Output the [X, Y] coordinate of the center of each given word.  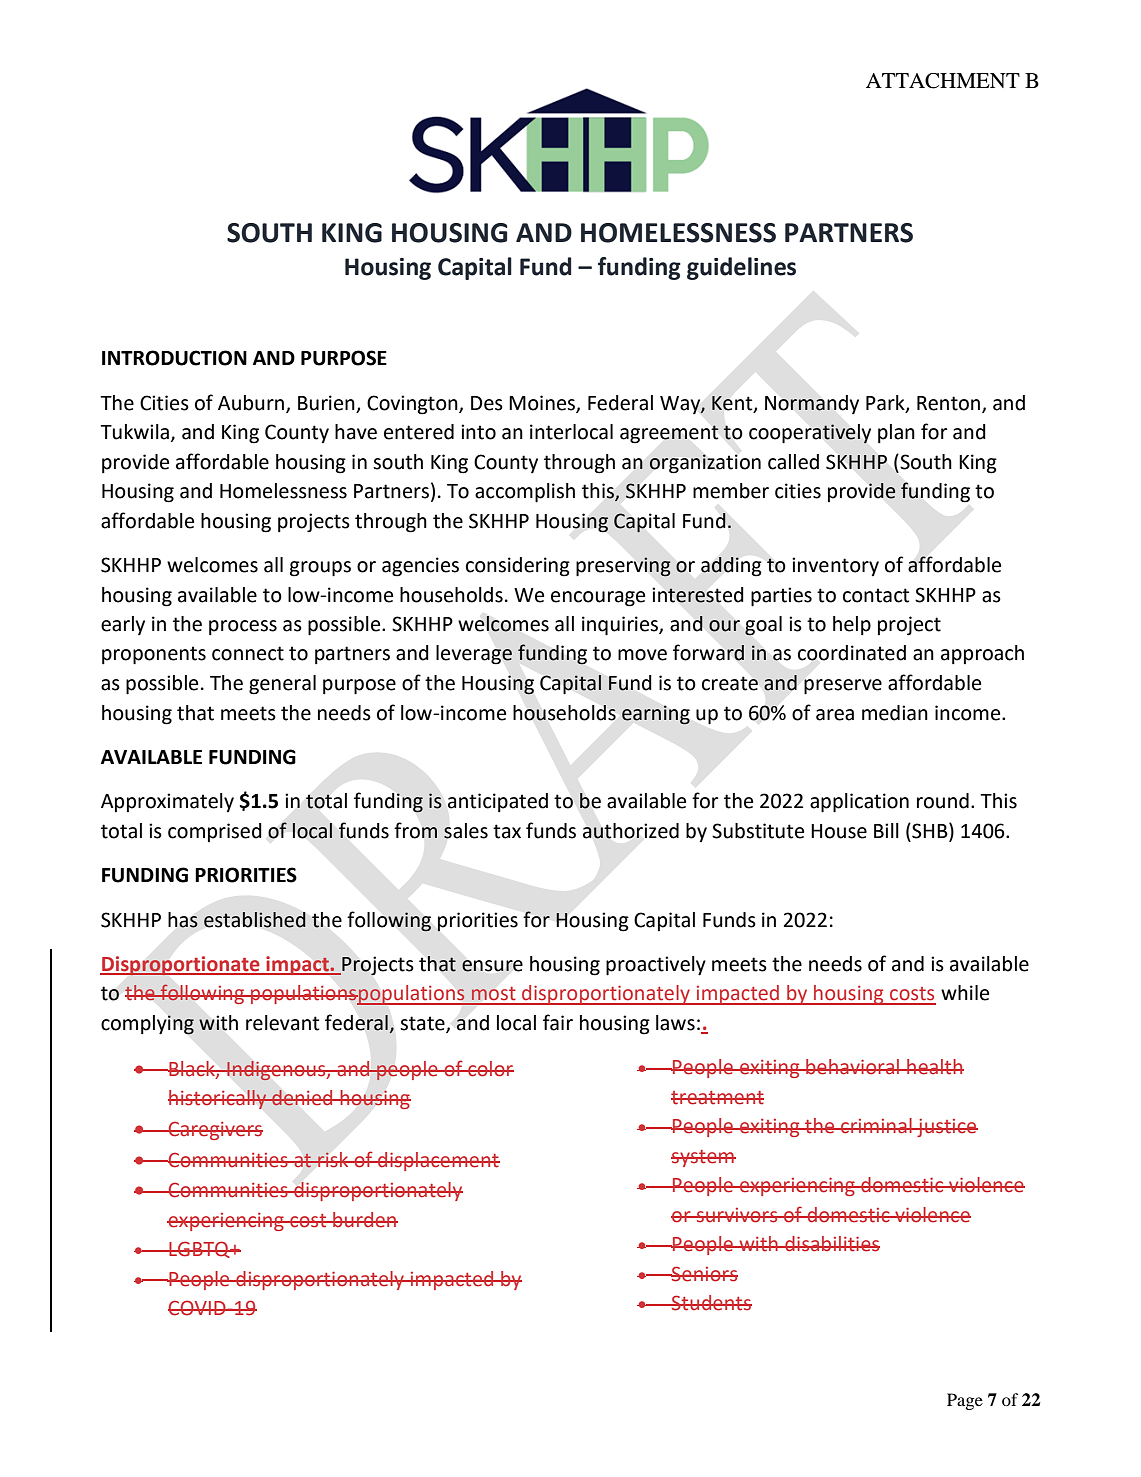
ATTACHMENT [943, 81]
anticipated [498, 802]
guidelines [741, 268]
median [895, 713]
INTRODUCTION [174, 358]
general [282, 685]
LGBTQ [199, 1249]
